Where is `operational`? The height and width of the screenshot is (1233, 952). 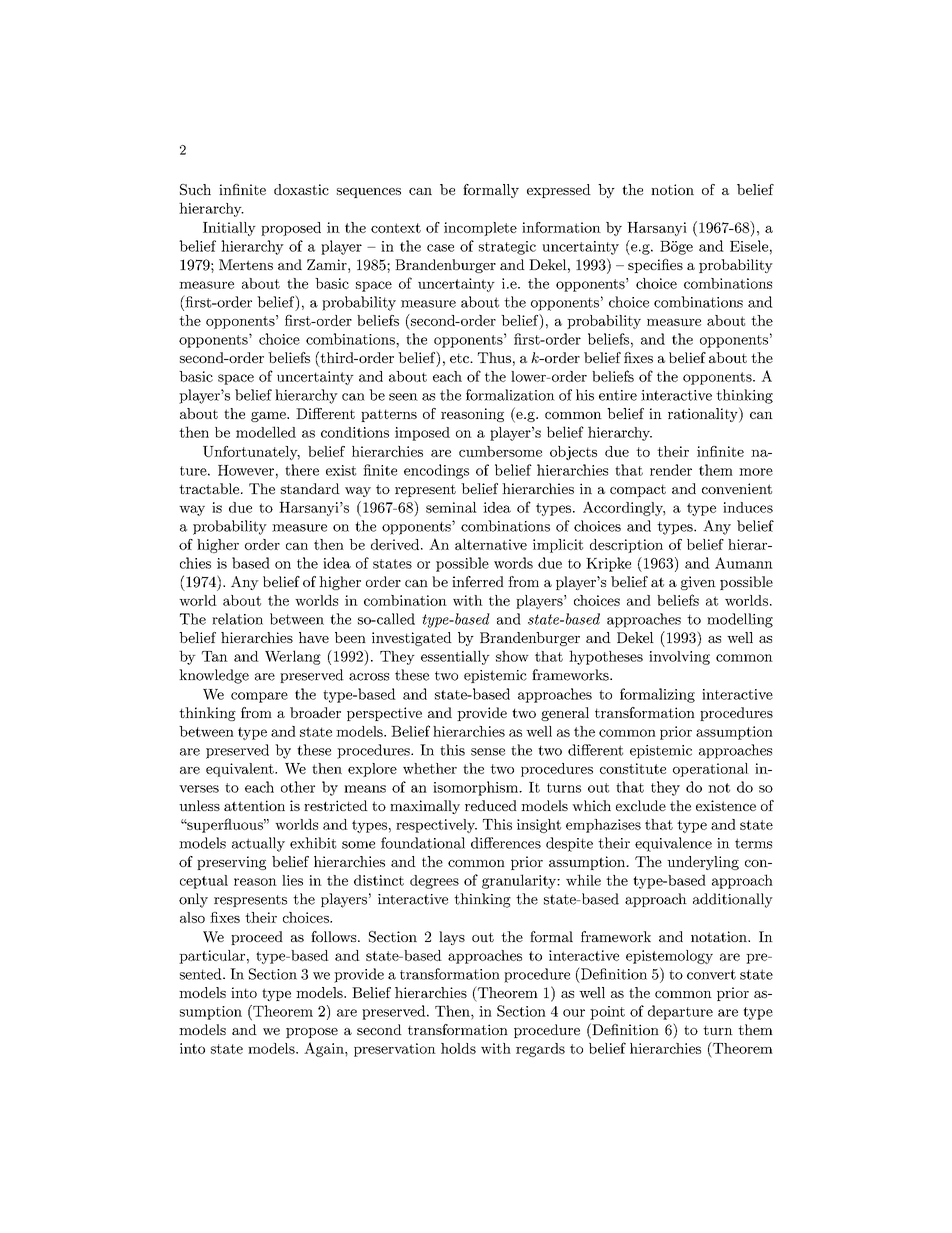 operational is located at coordinates (711, 770).
